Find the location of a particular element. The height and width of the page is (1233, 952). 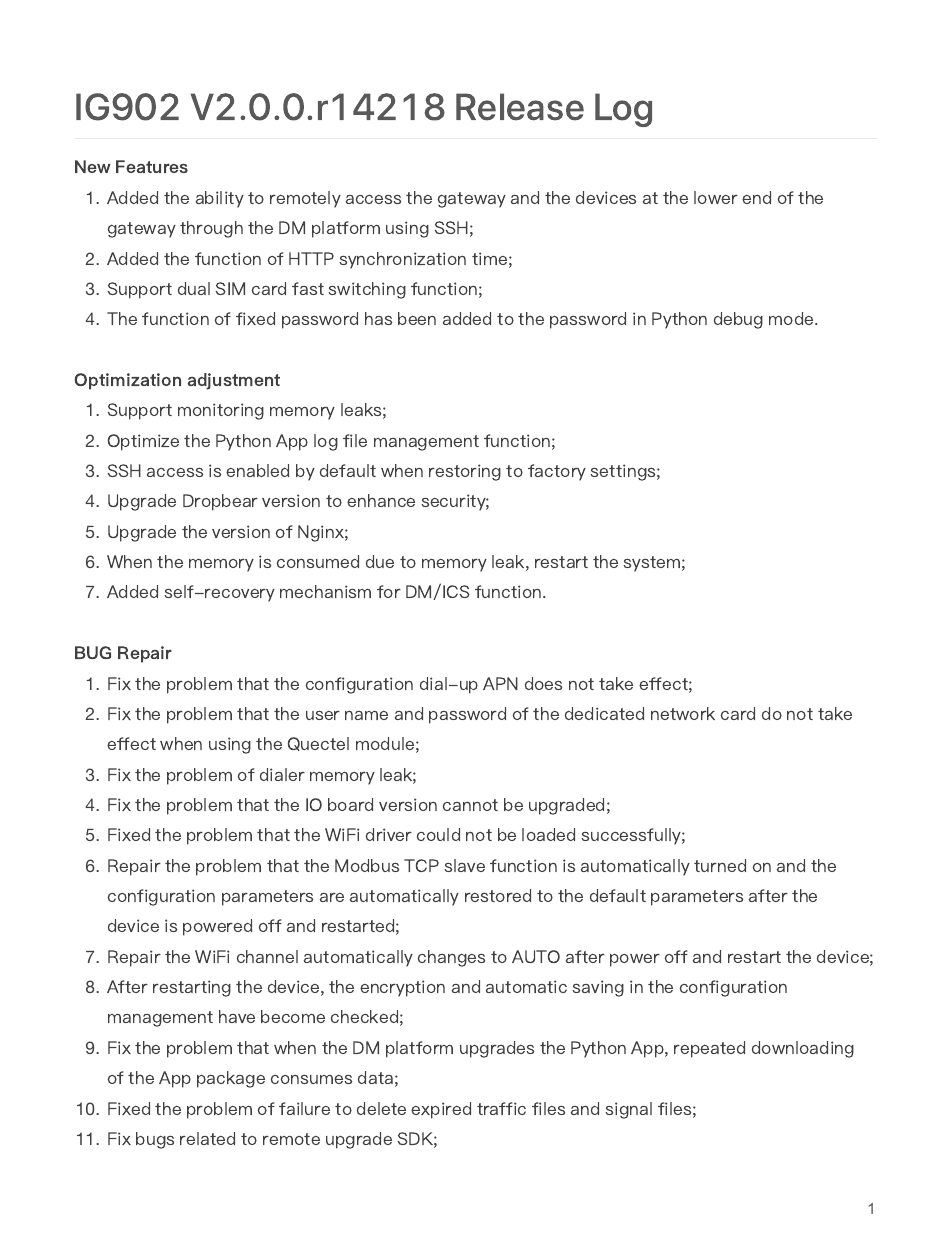

APN is located at coordinates (500, 683).
